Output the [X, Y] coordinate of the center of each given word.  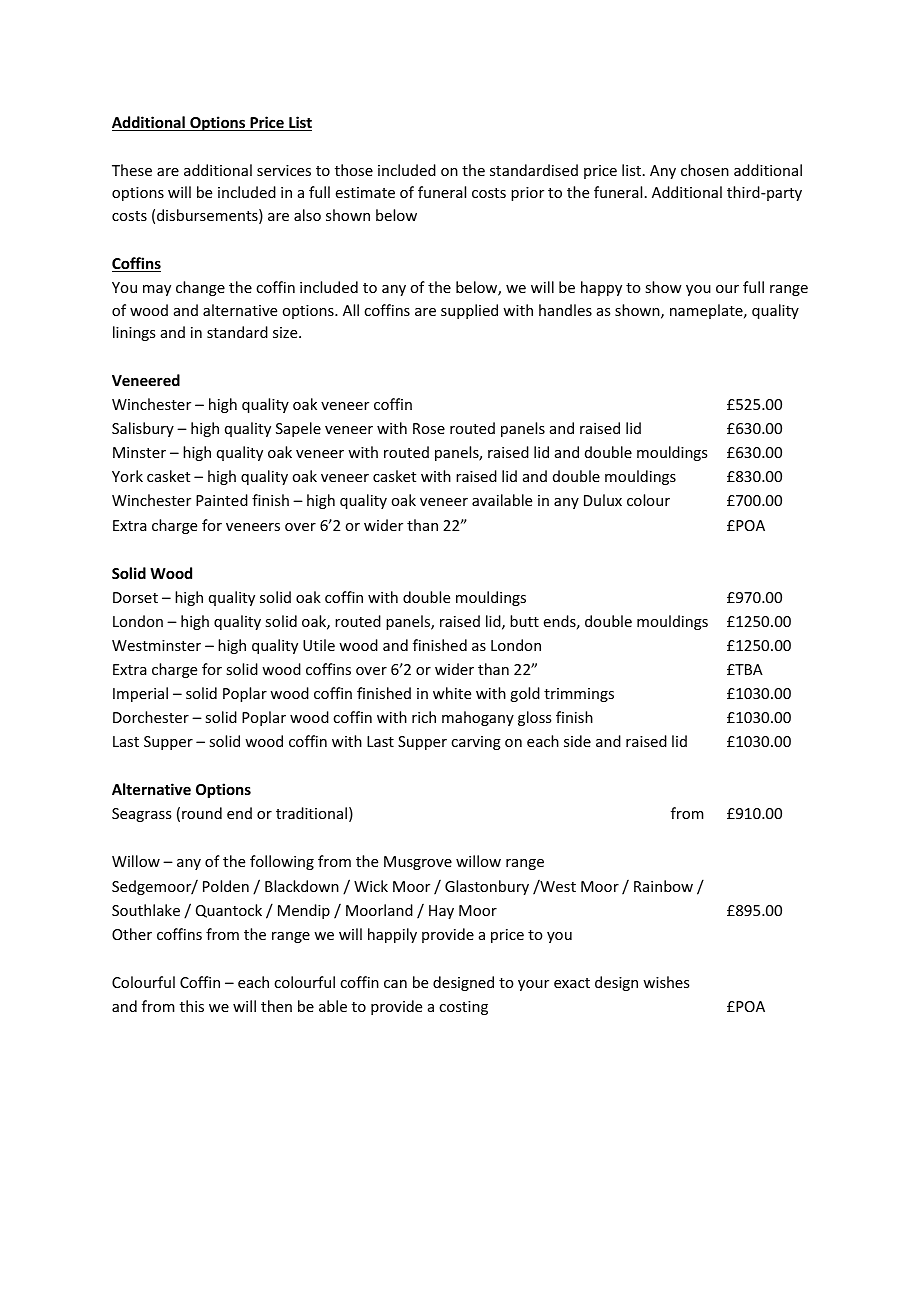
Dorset [135, 597]
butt [524, 621]
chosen [705, 170]
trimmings [579, 695]
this [192, 1006]
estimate [365, 192]
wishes [666, 982]
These [132, 170]
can [395, 984]
